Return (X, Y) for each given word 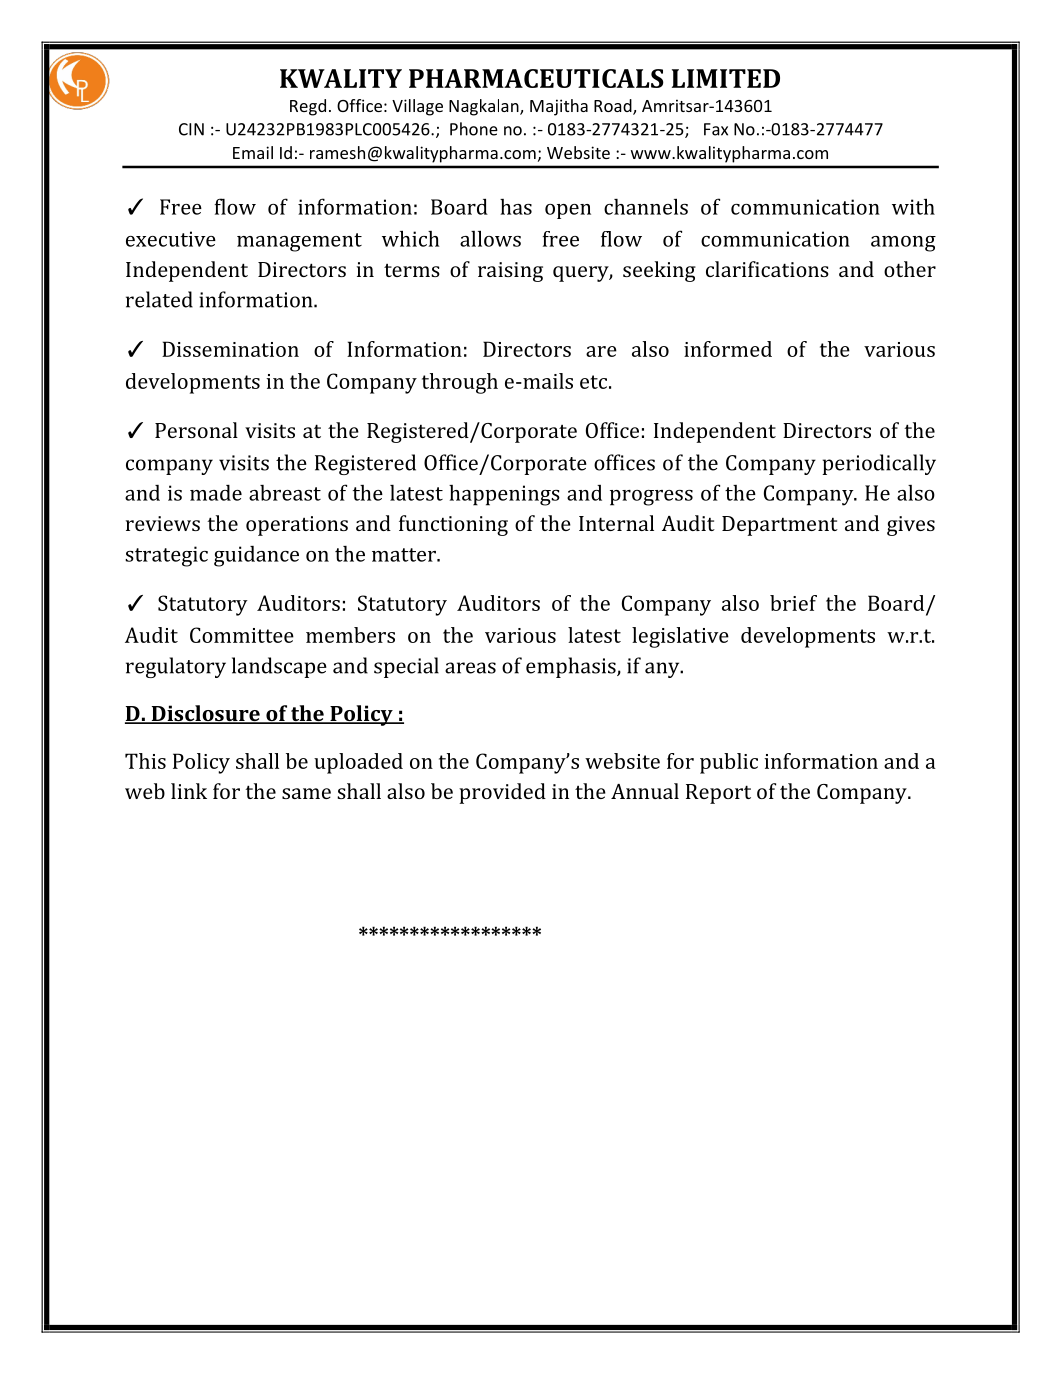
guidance (256, 556)
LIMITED (726, 78)
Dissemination (230, 349)
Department (780, 526)
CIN (191, 129)
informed (728, 349)
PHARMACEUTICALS (536, 78)
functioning (453, 525)
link (189, 791)
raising (510, 272)
